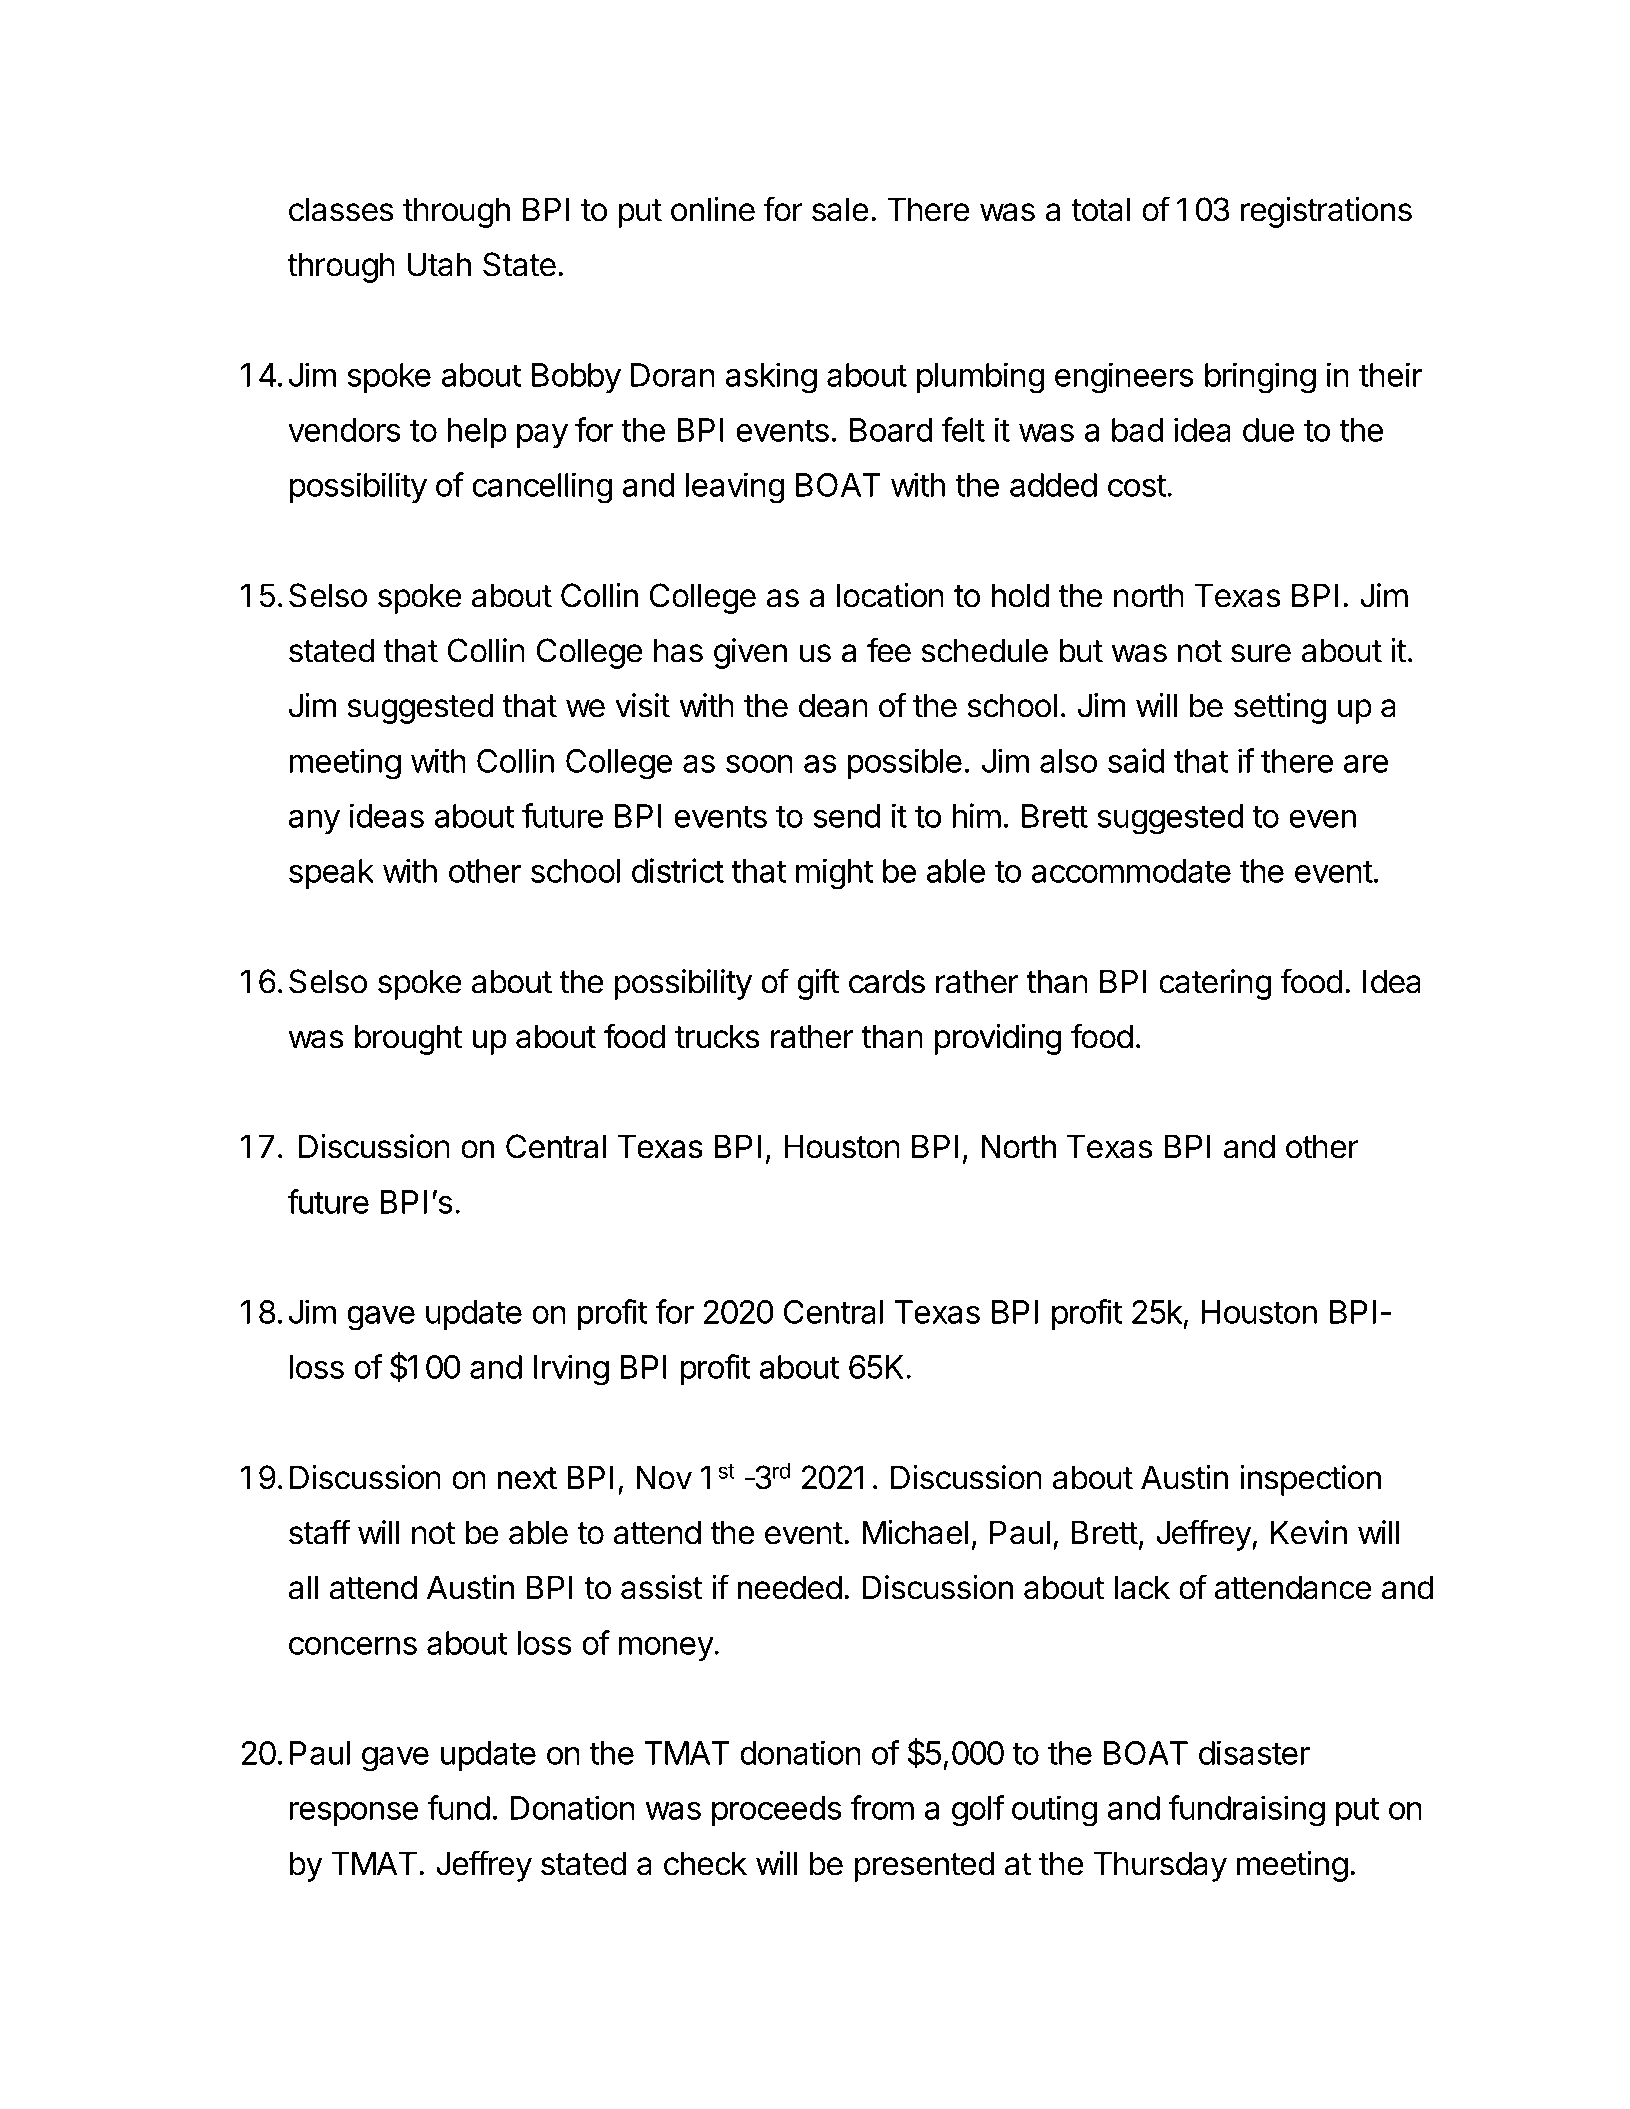 The width and height of the document is (1630, 2109). What do you see at coordinates (642, 705) in the document?
I see `visit` at bounding box center [642, 705].
